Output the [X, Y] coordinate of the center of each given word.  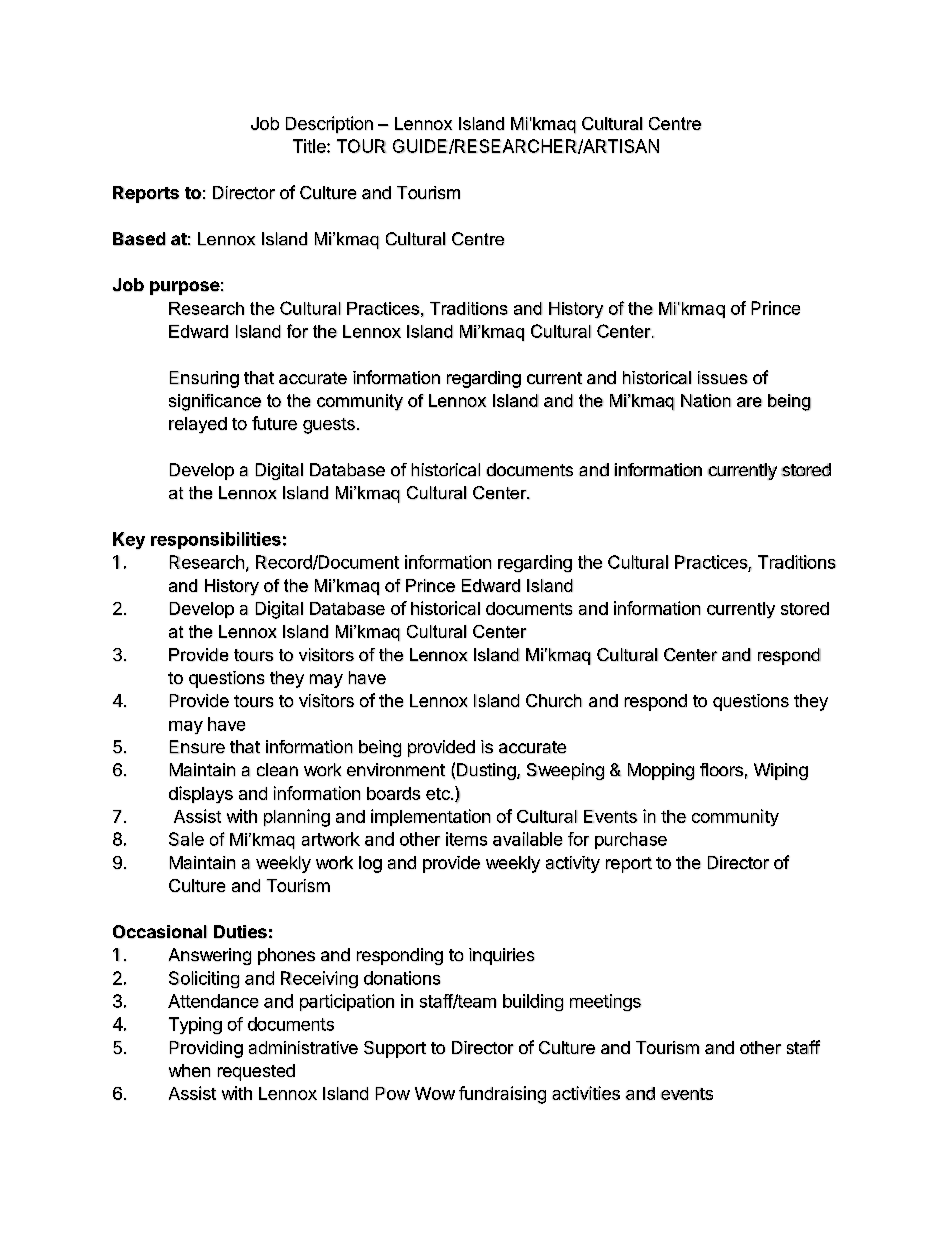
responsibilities [216, 540]
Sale [186, 839]
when [189, 1070]
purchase [631, 840]
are [749, 402]
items [466, 839]
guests [329, 426]
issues [723, 377]
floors [721, 770]
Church [554, 700]
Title [310, 146]
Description [329, 125]
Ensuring [204, 379]
